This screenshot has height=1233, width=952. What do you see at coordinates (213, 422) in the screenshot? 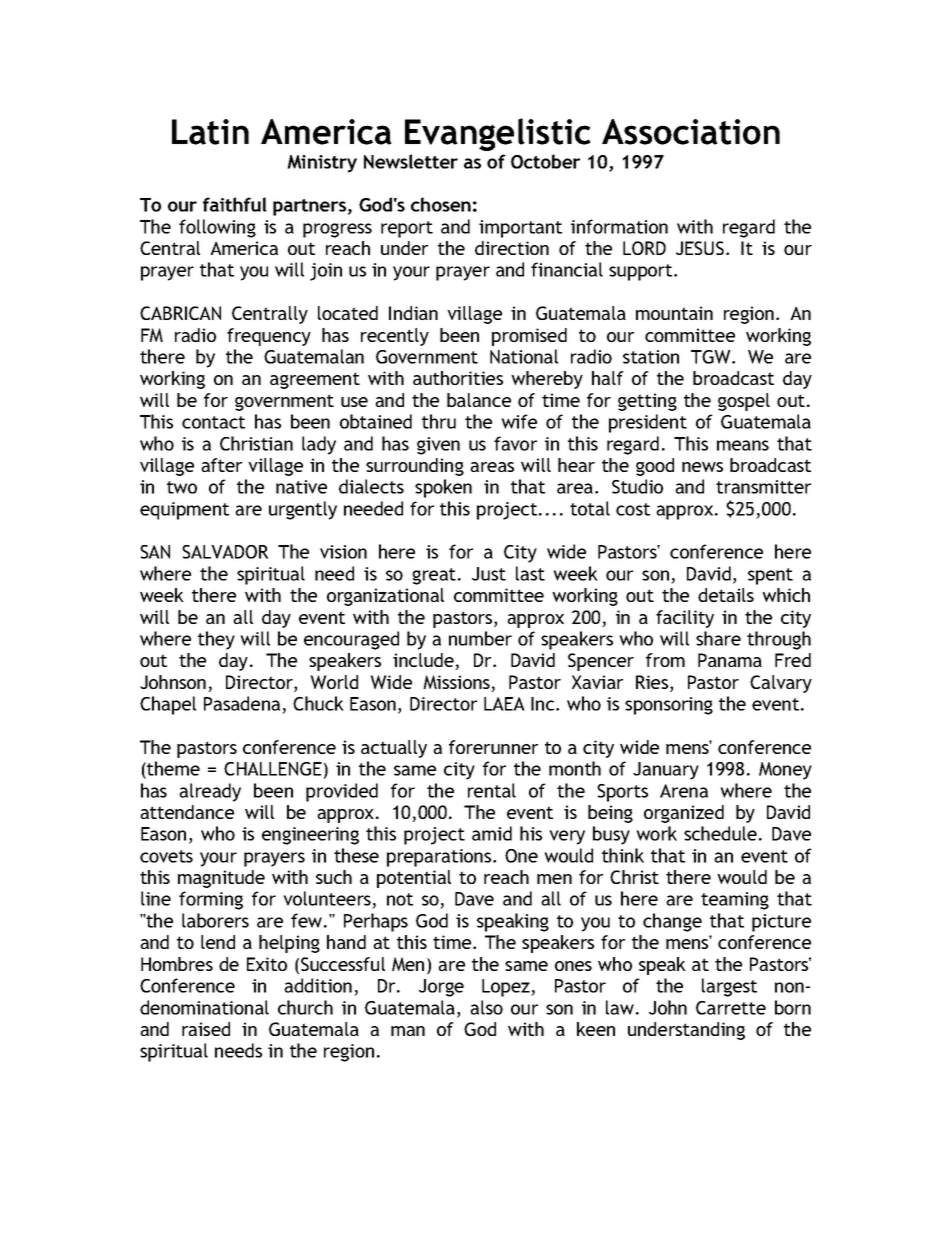
I see `contact` at bounding box center [213, 422].
